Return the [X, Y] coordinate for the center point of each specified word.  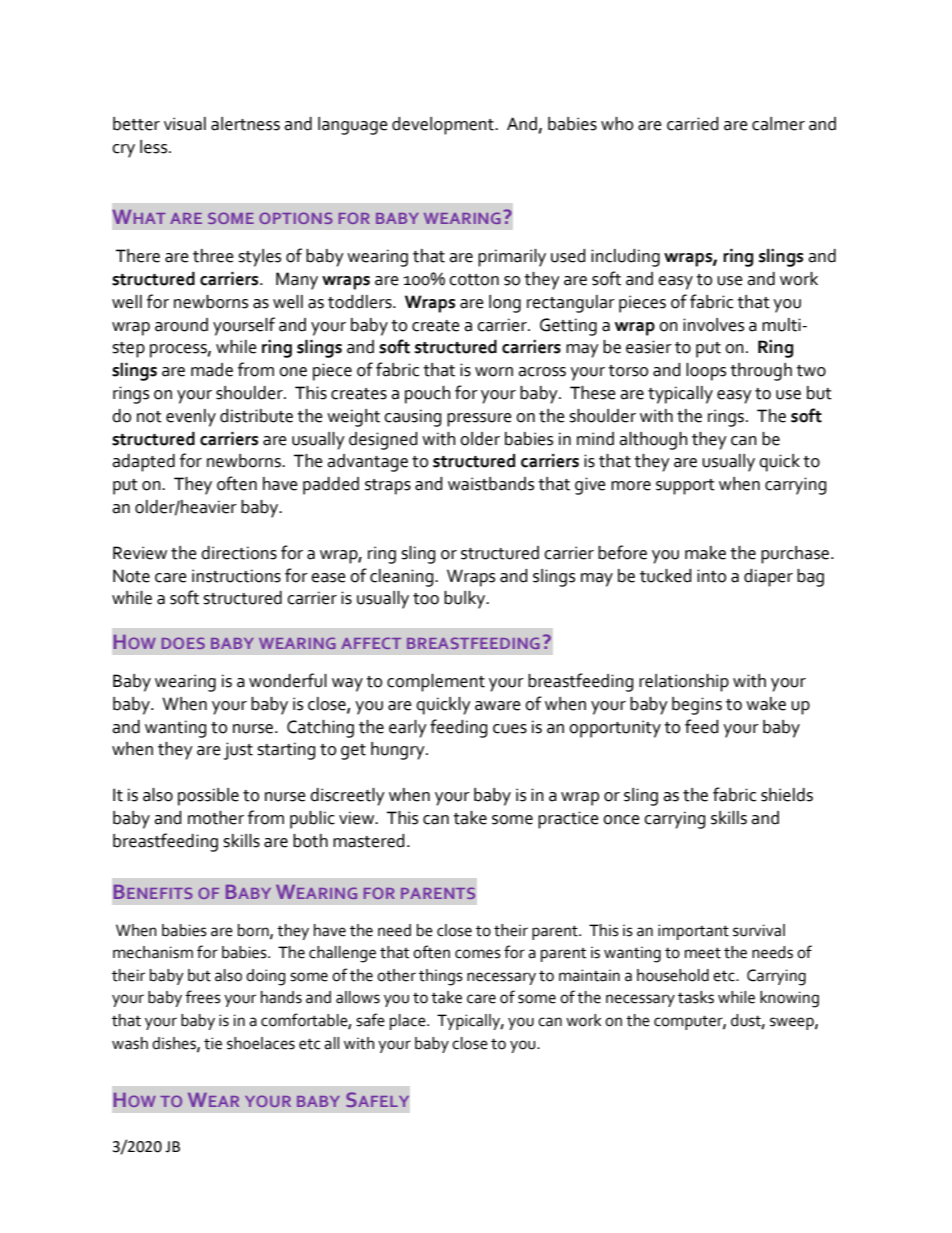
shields [787, 795]
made [212, 370]
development [444, 126]
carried [693, 124]
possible [208, 797]
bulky [466, 600]
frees [203, 997]
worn [494, 372]
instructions [236, 576]
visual [185, 124]
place [409, 1022]
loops [706, 372]
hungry [399, 751]
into [711, 576]
